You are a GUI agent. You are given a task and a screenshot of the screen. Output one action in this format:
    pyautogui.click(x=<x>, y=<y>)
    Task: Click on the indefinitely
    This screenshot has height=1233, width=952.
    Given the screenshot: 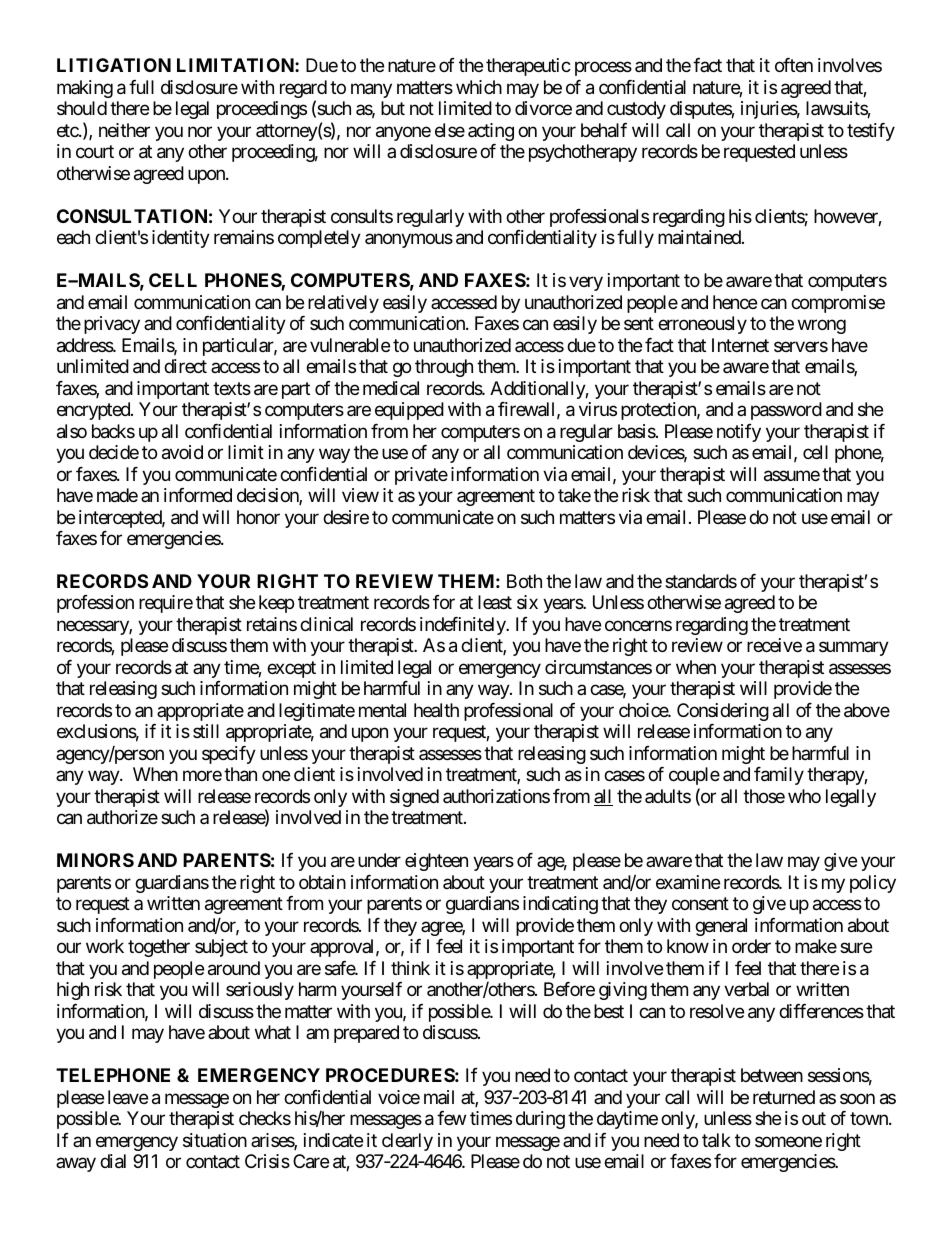 What is the action you would take?
    pyautogui.click(x=463, y=626)
